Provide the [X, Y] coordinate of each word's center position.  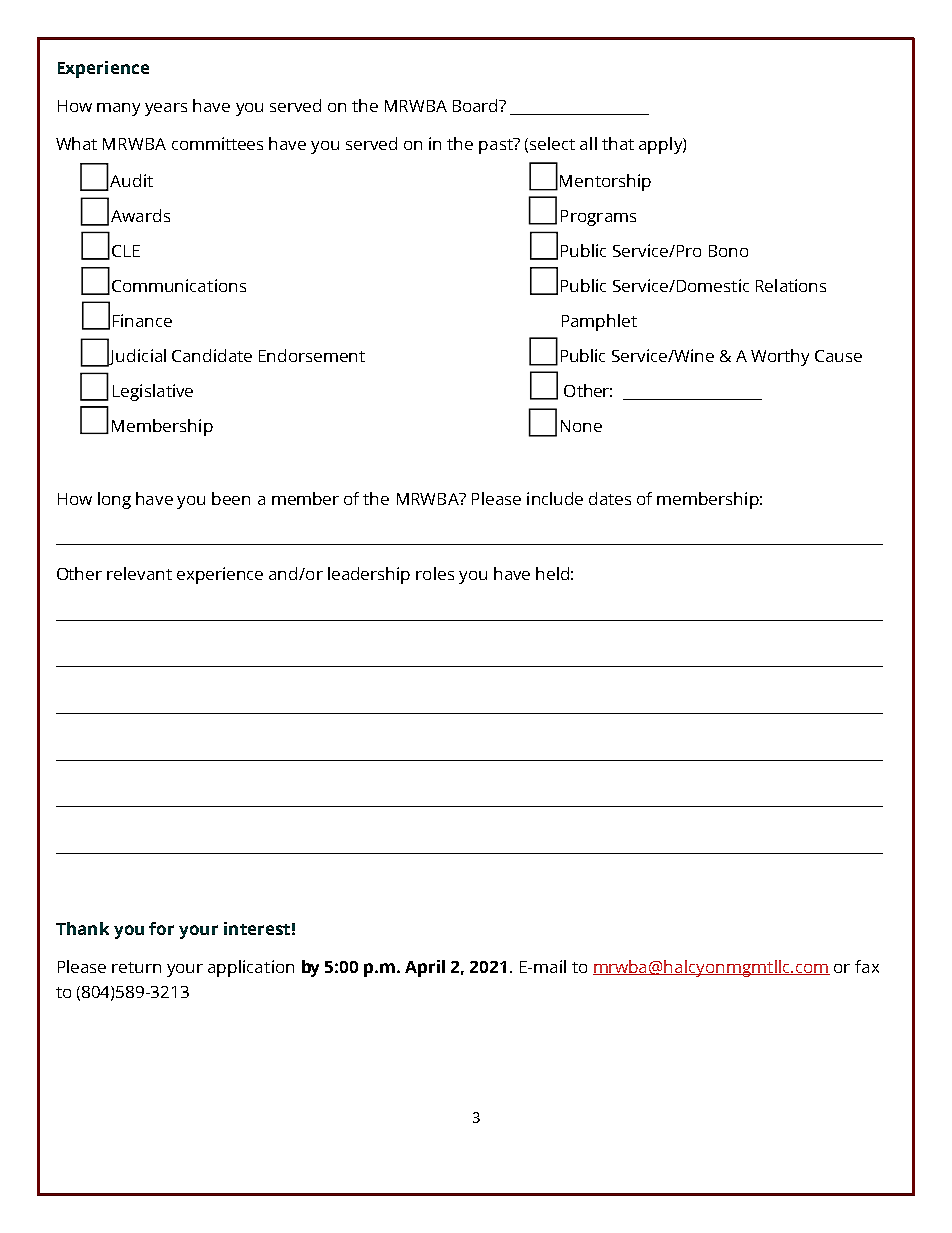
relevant [139, 573]
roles [435, 573]
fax [867, 966]
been [231, 498]
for [161, 928]
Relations [791, 285]
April [425, 968]
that [618, 143]
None [581, 426]
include [555, 498]
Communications [179, 285]
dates [610, 498]
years [166, 109]
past [497, 146]
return [136, 967]
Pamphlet [599, 322]
